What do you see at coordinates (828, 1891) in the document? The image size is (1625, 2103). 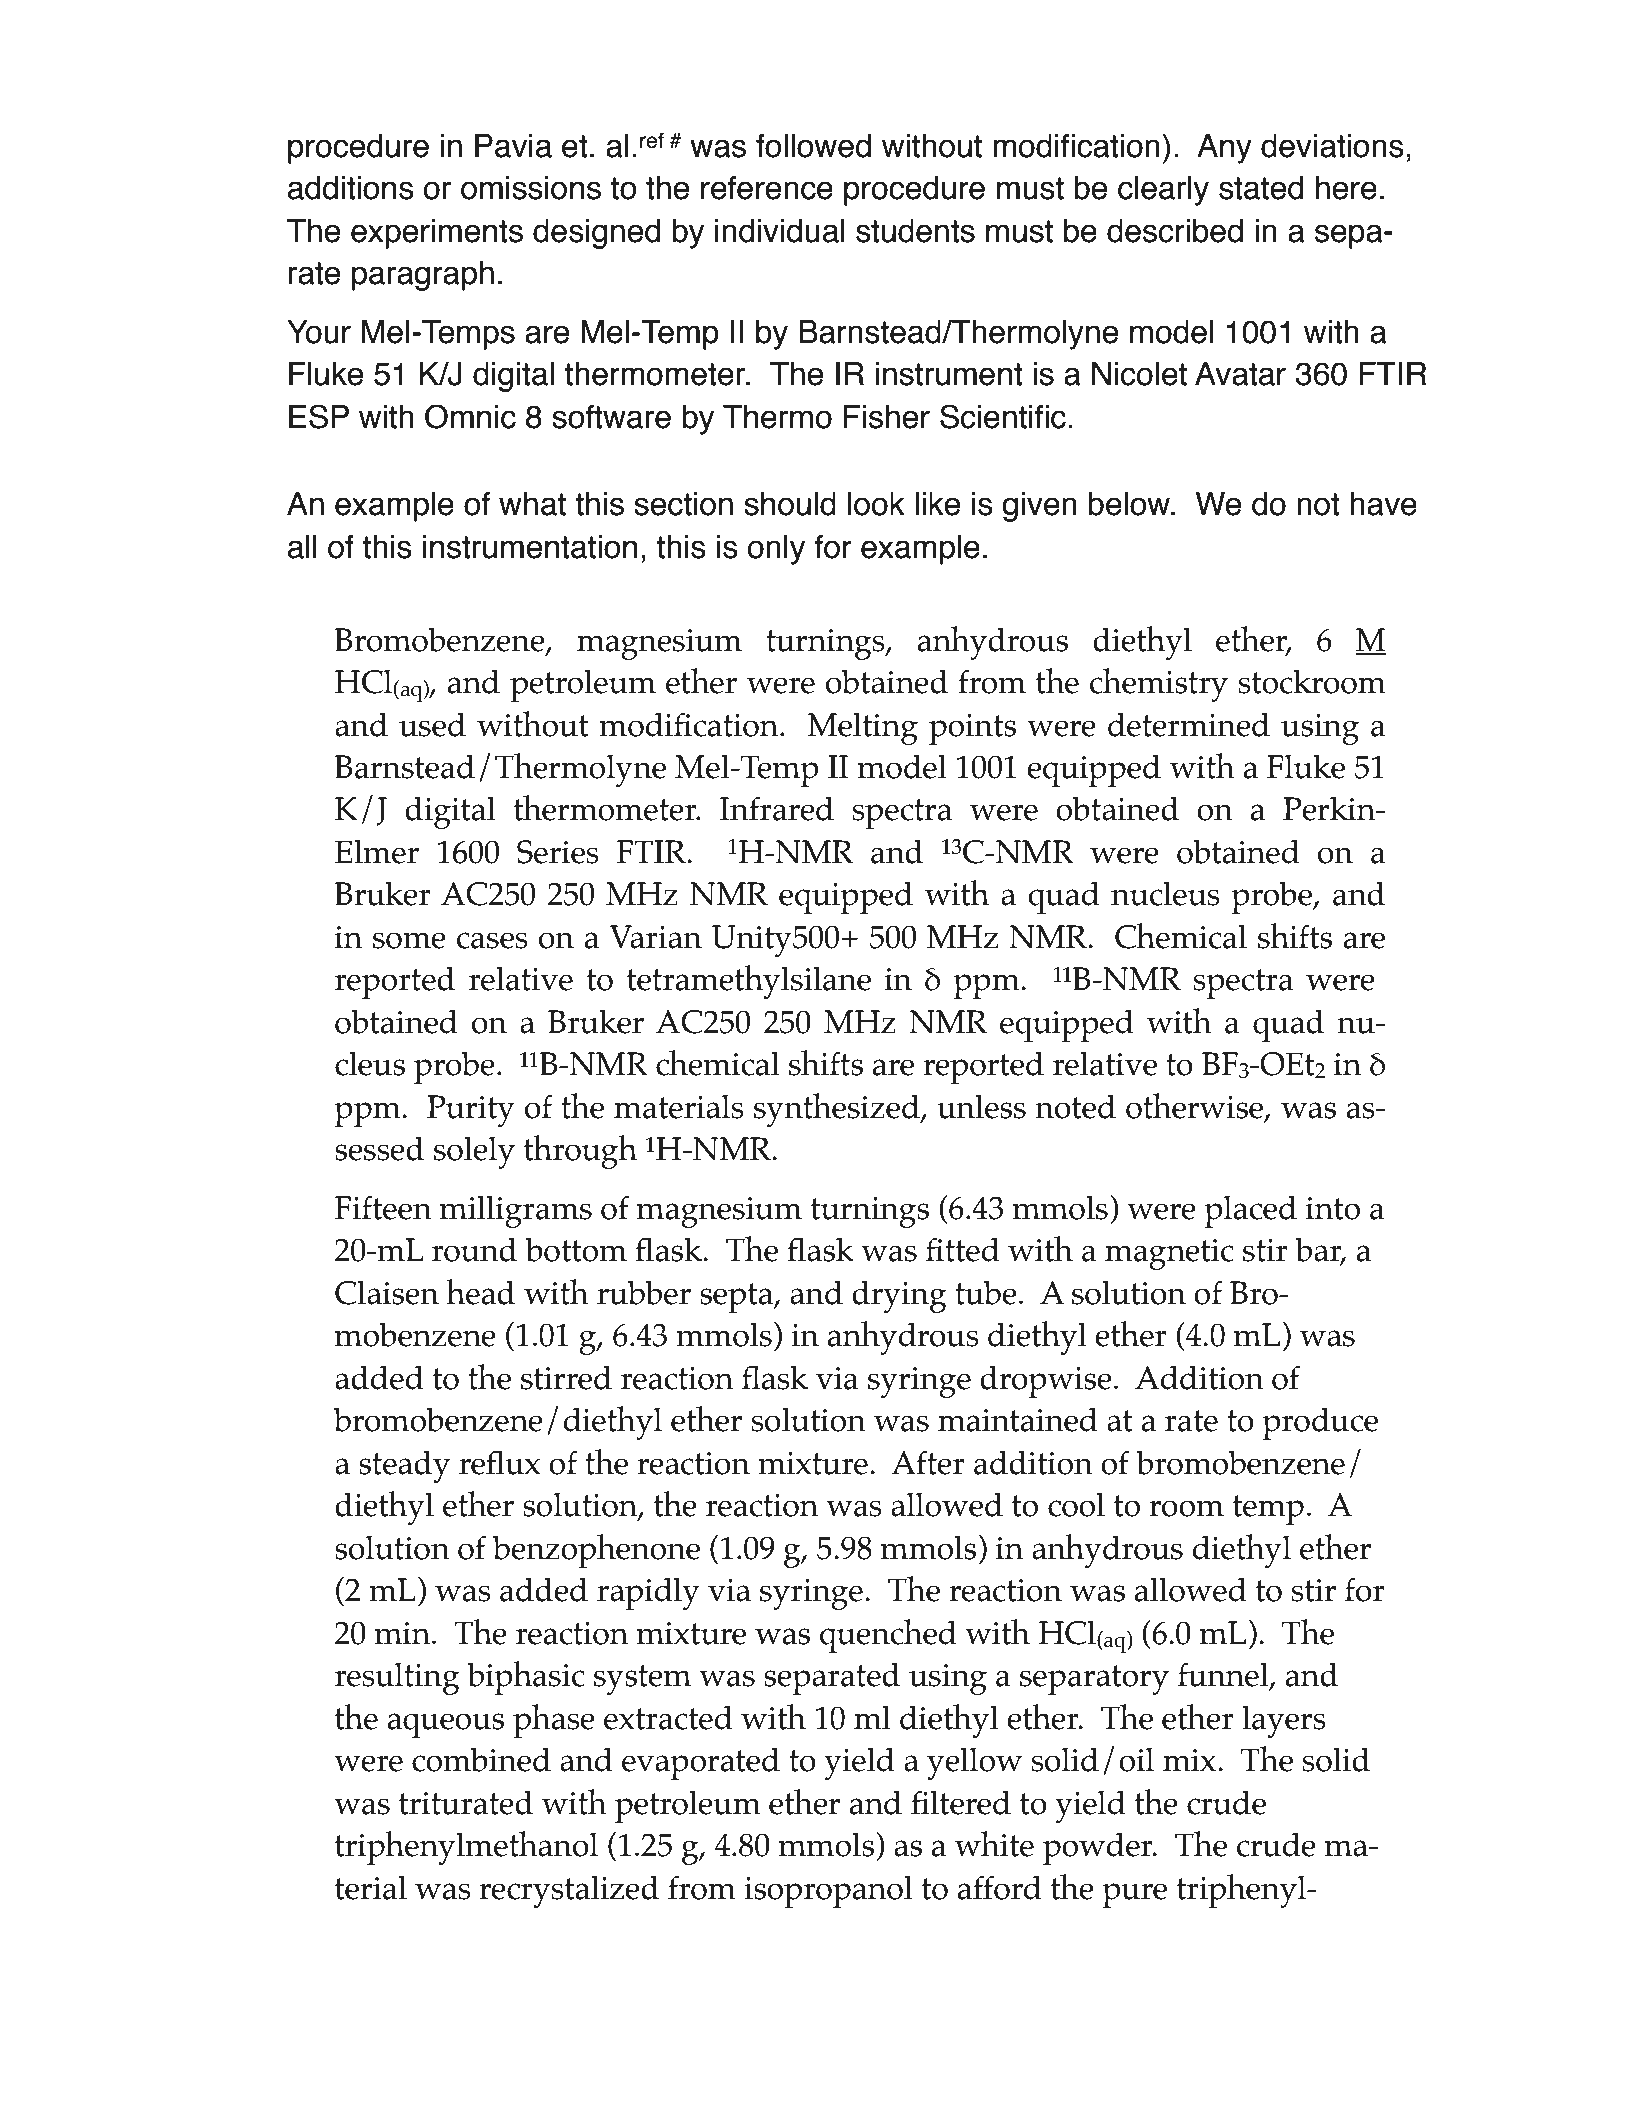 I see `isopropanol` at bounding box center [828, 1891].
